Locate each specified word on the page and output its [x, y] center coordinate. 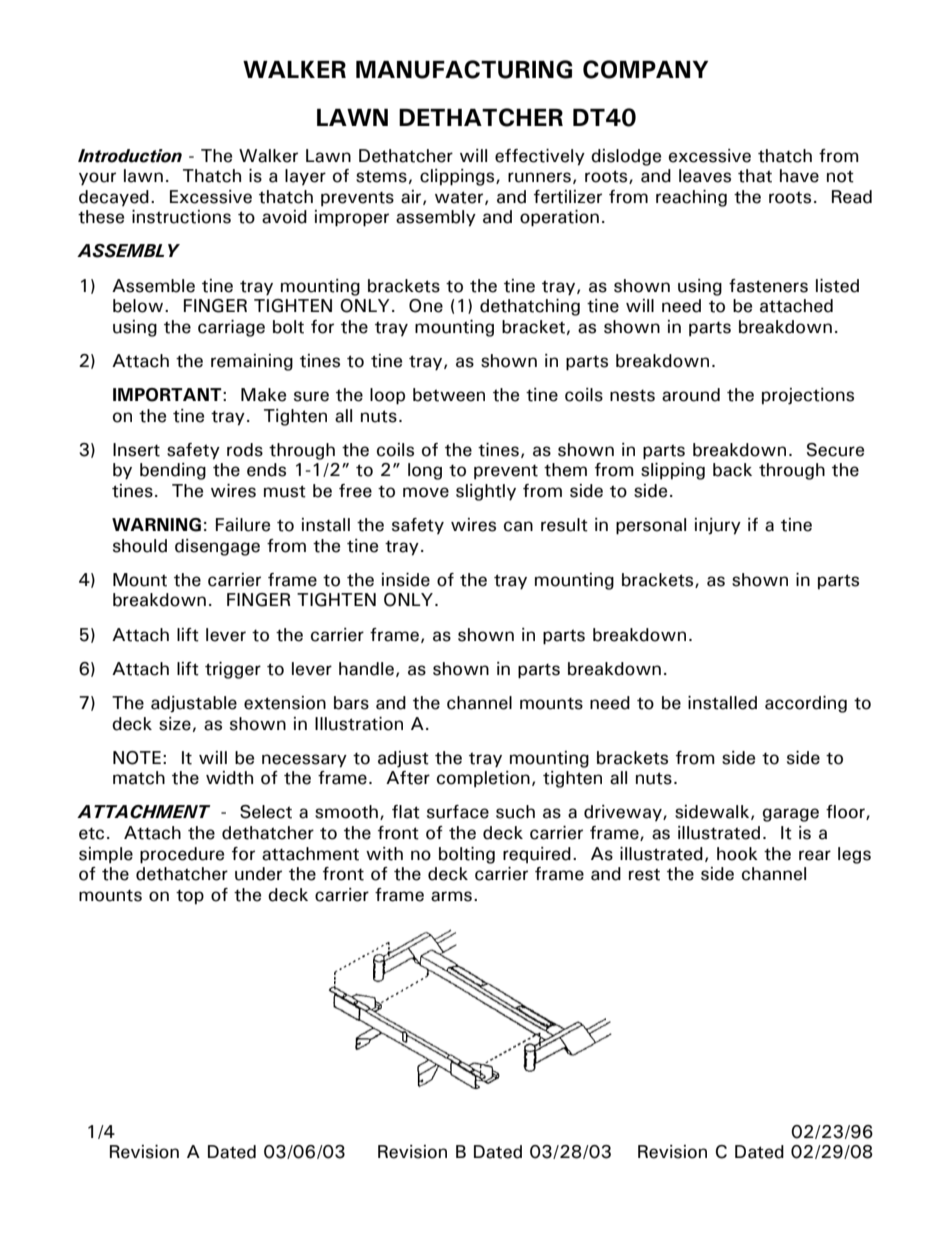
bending [173, 471]
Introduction [130, 156]
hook [737, 854]
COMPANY [645, 69]
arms [451, 896]
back [732, 470]
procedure [182, 855]
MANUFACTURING [464, 69]
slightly [486, 492]
